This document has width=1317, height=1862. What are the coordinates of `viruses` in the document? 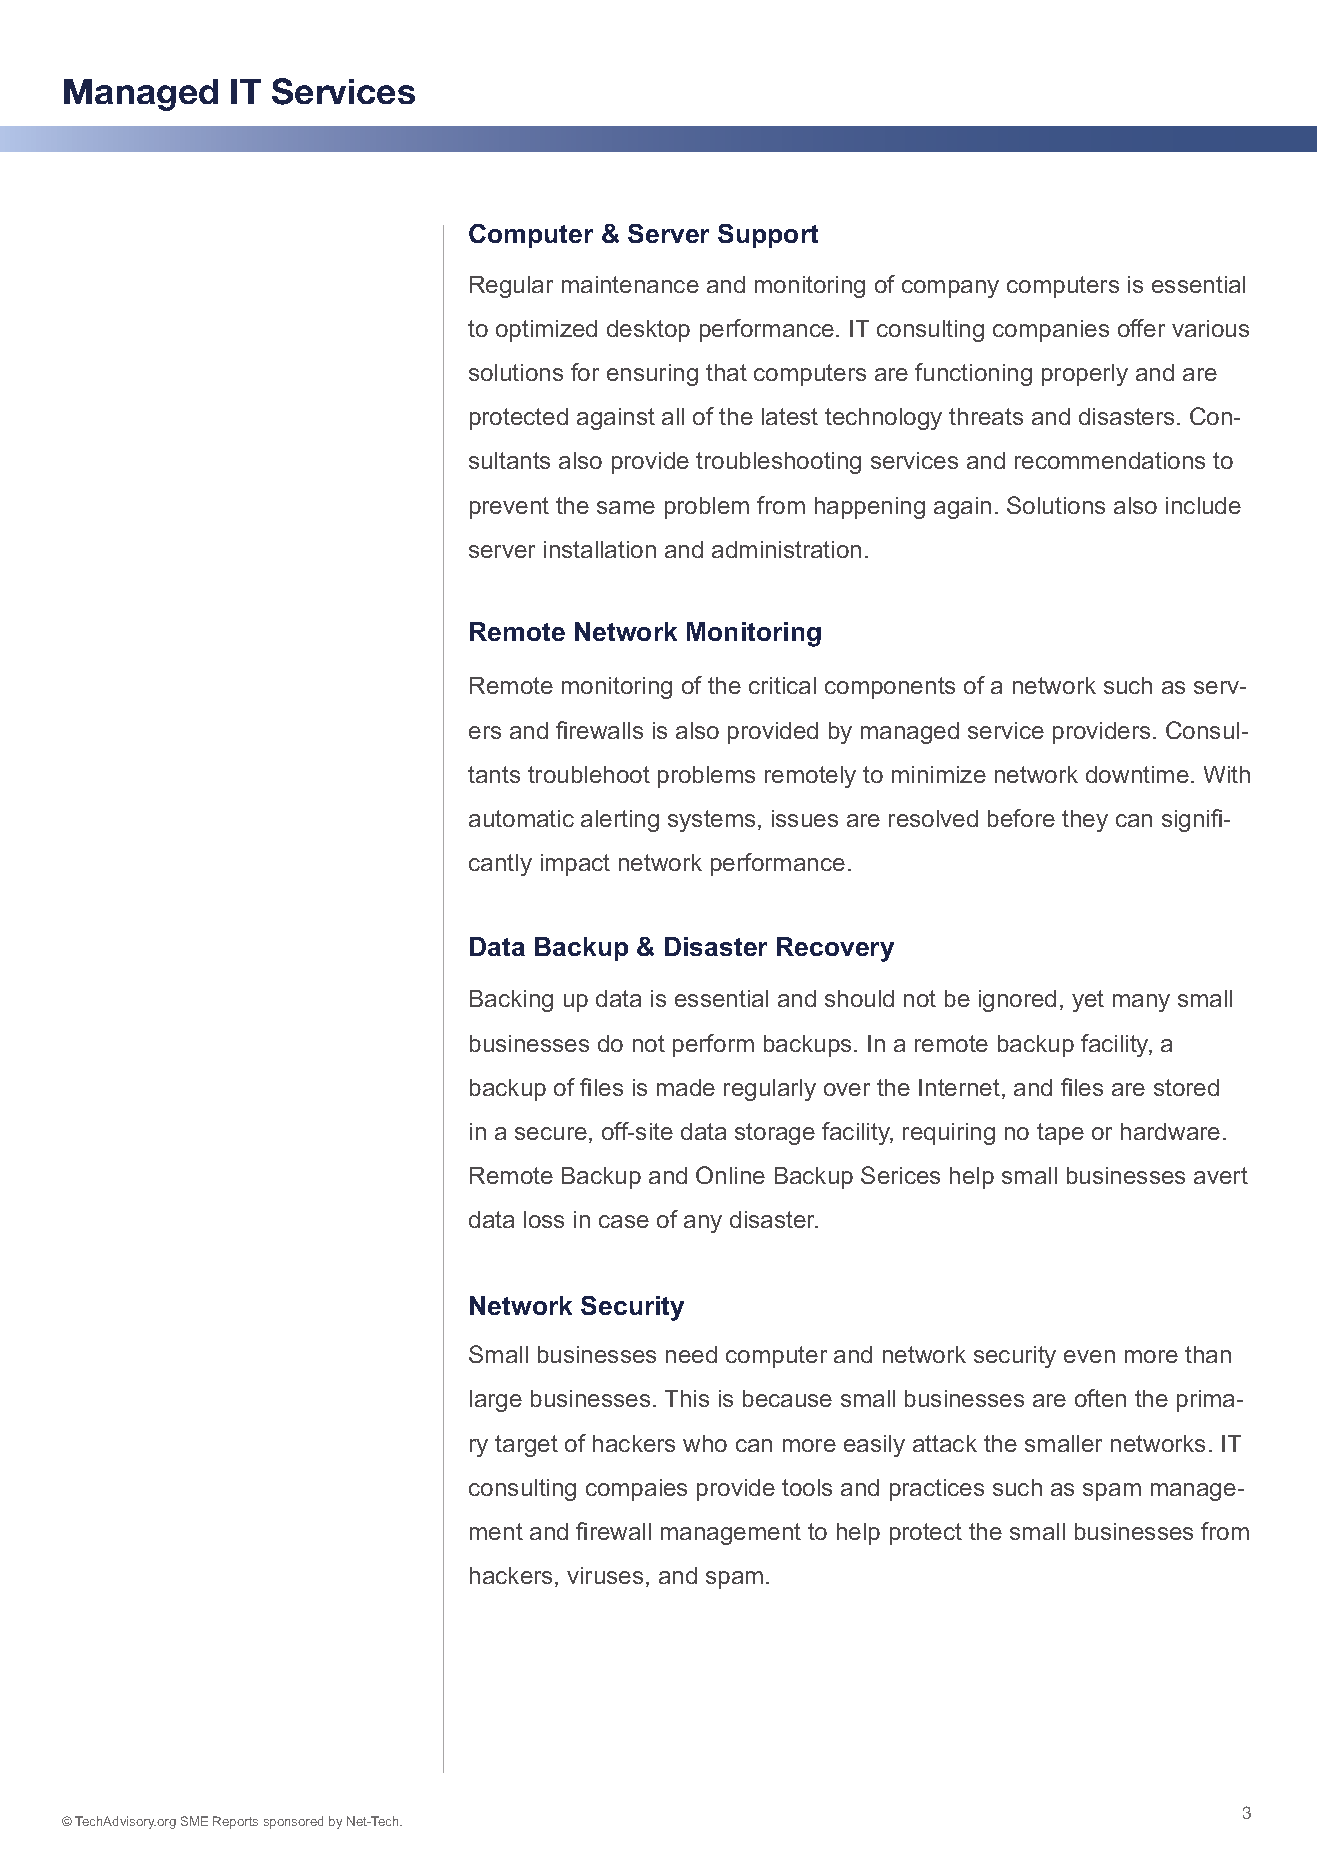 It's located at (605, 1575).
